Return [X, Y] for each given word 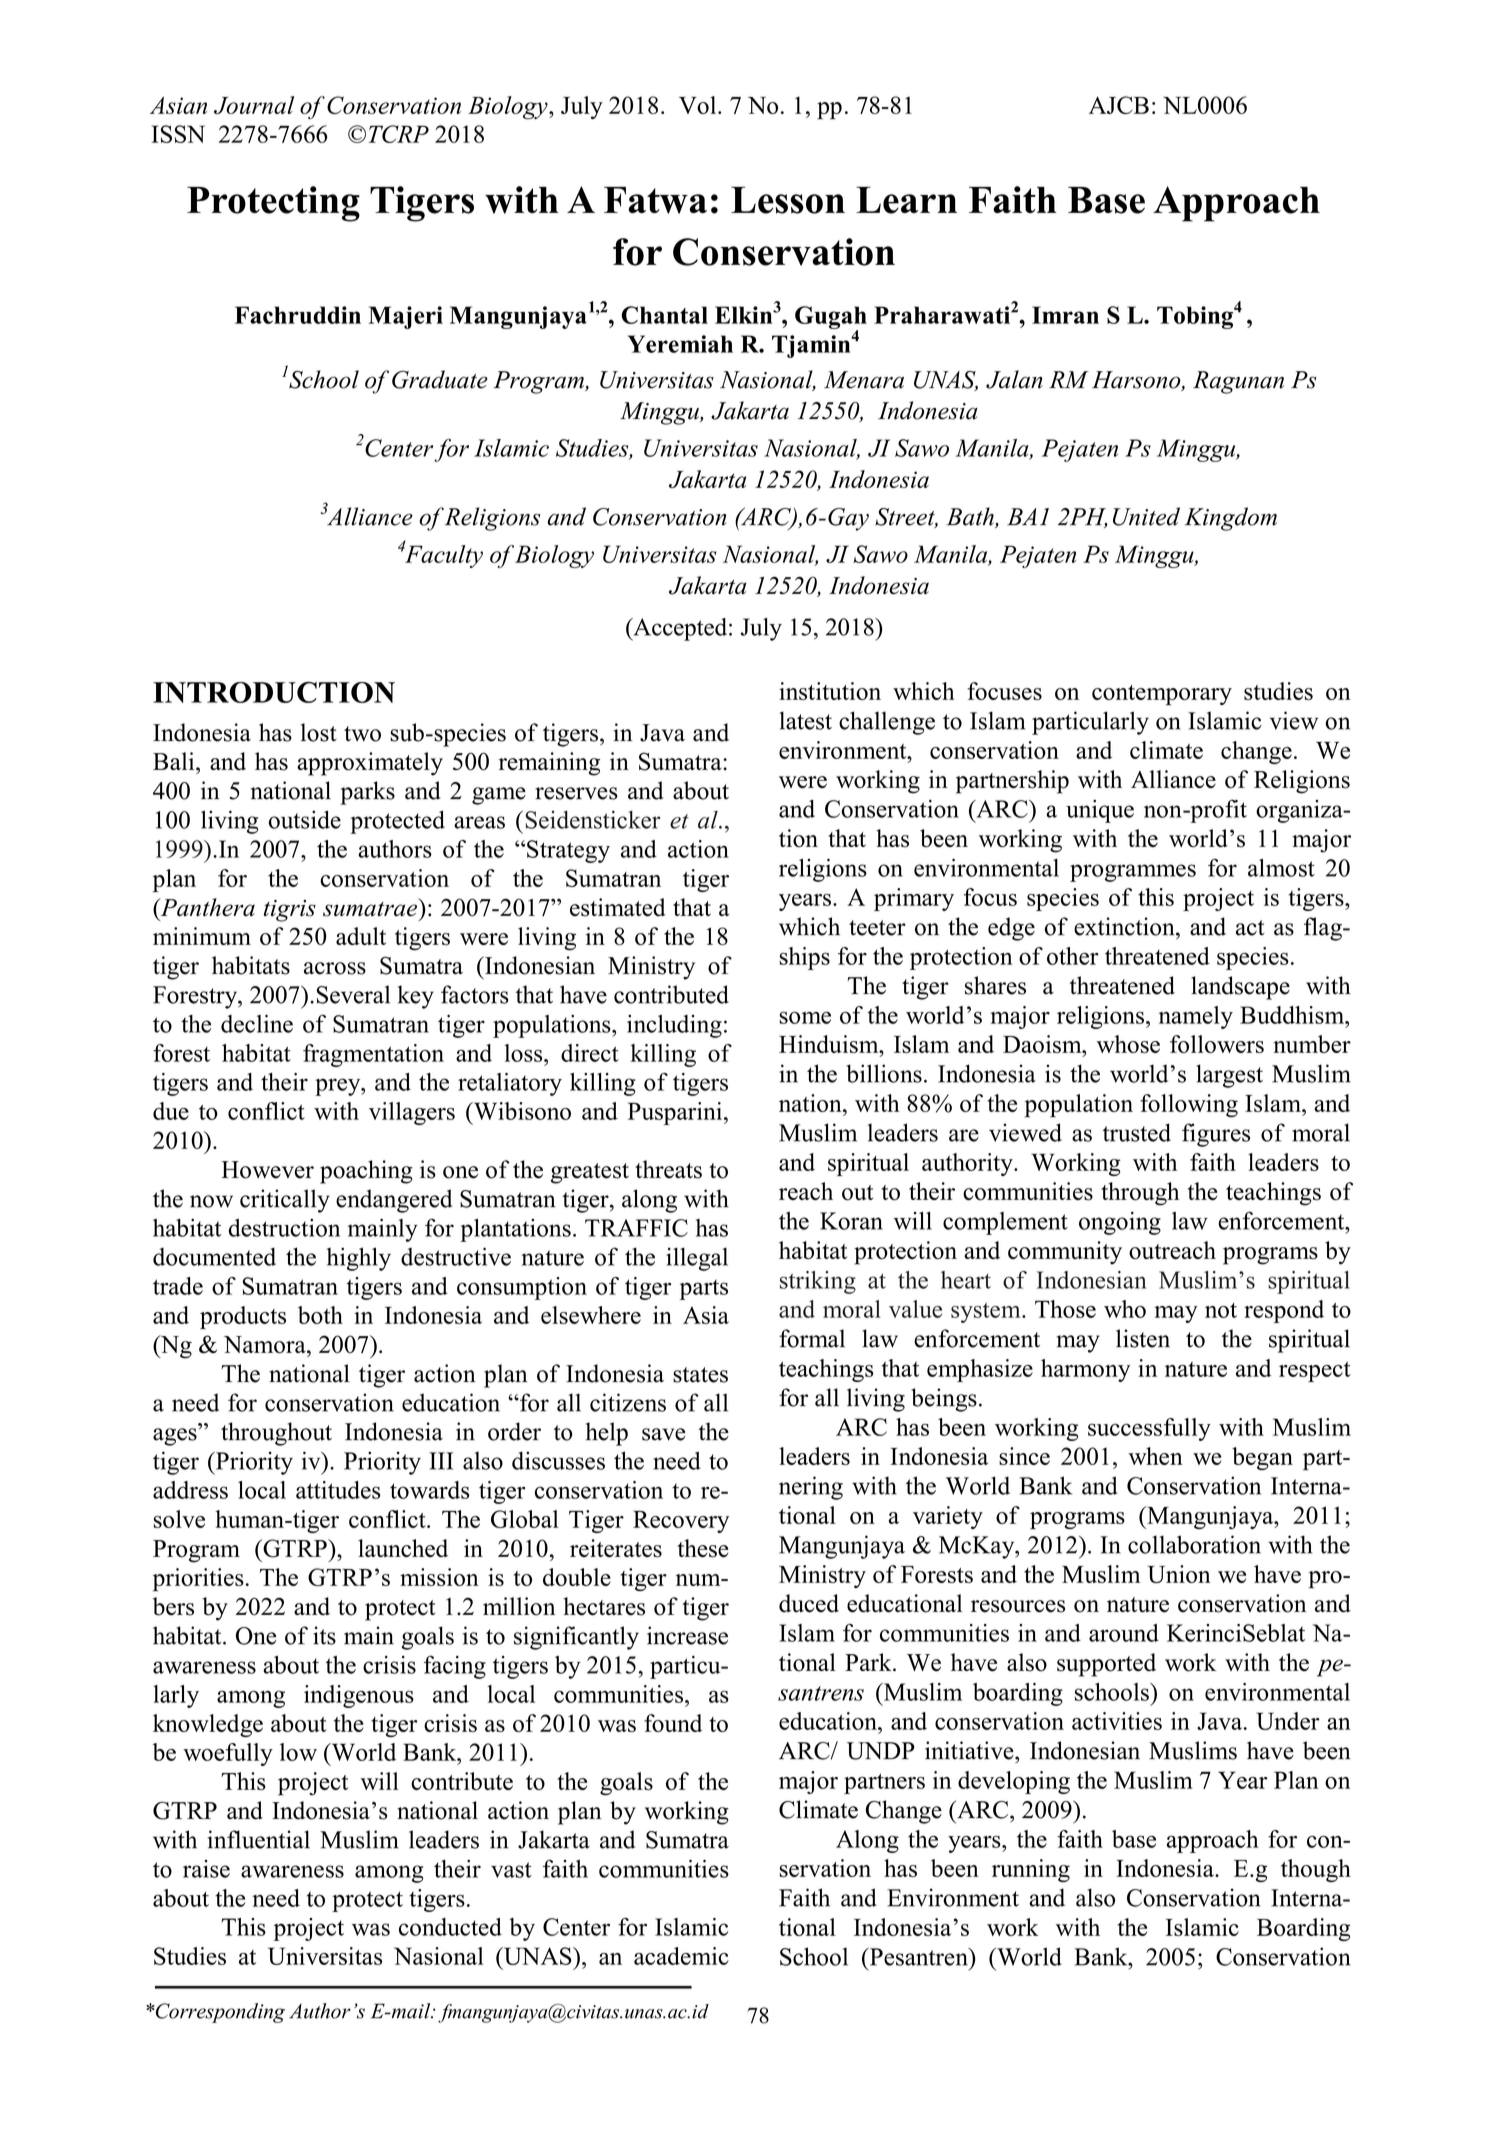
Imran [1065, 315]
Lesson [788, 200]
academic [681, 1956]
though [1316, 1870]
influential [259, 1839]
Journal [254, 105]
